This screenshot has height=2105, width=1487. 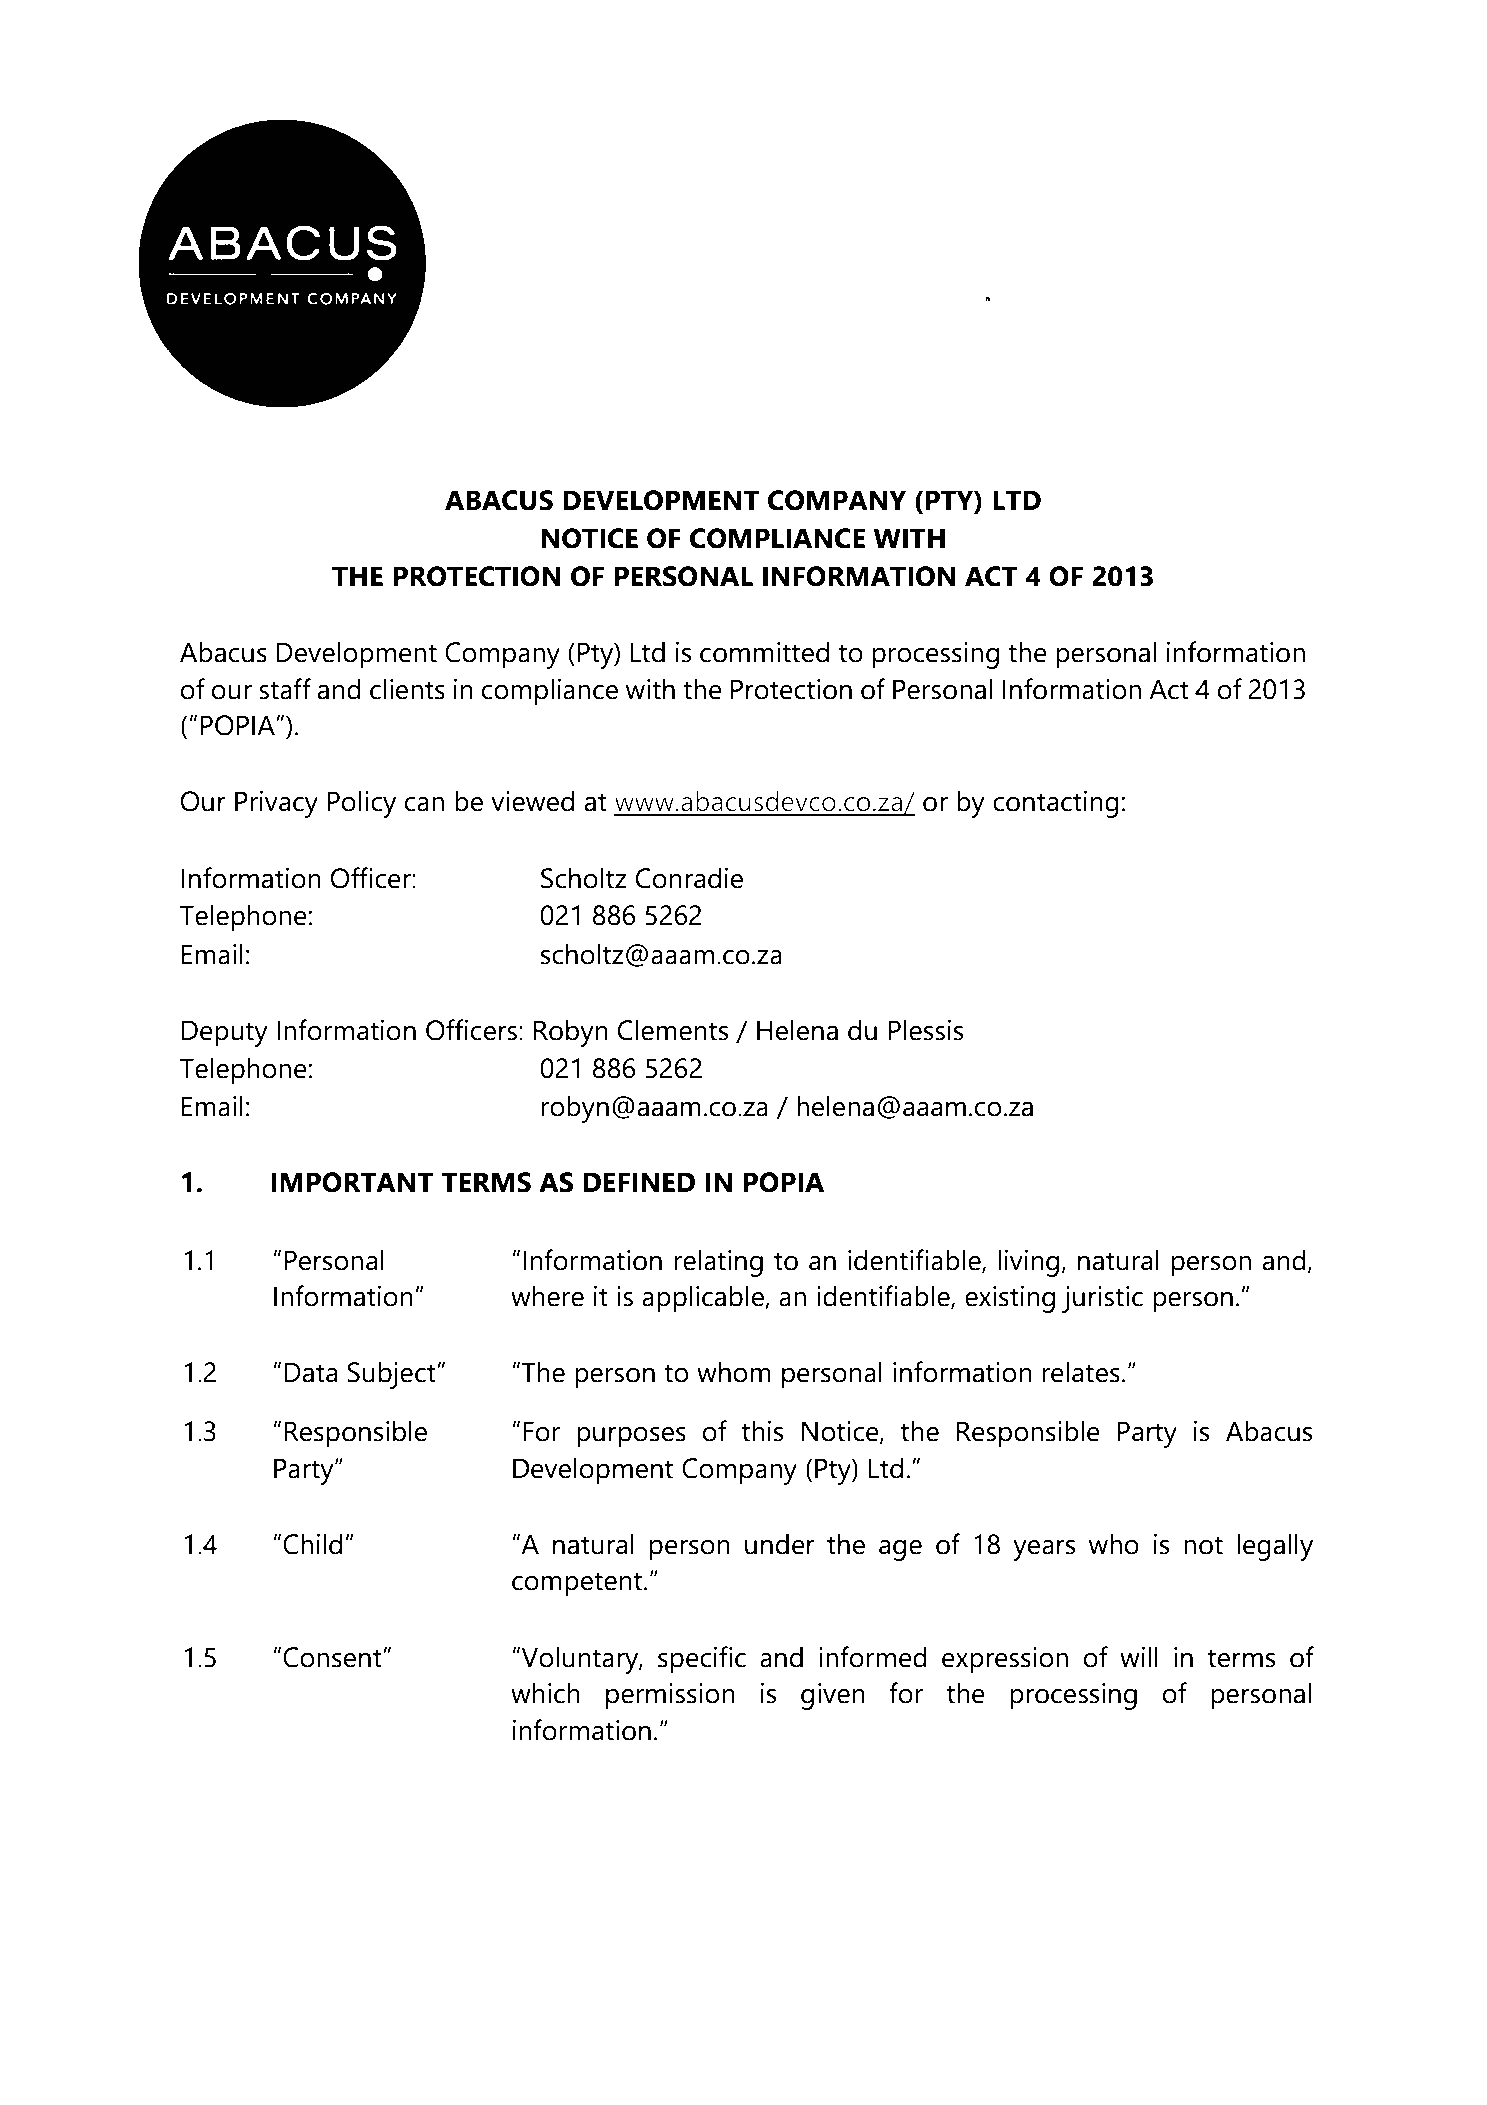 What do you see at coordinates (1056, 804) in the screenshot?
I see `contacting` at bounding box center [1056, 804].
